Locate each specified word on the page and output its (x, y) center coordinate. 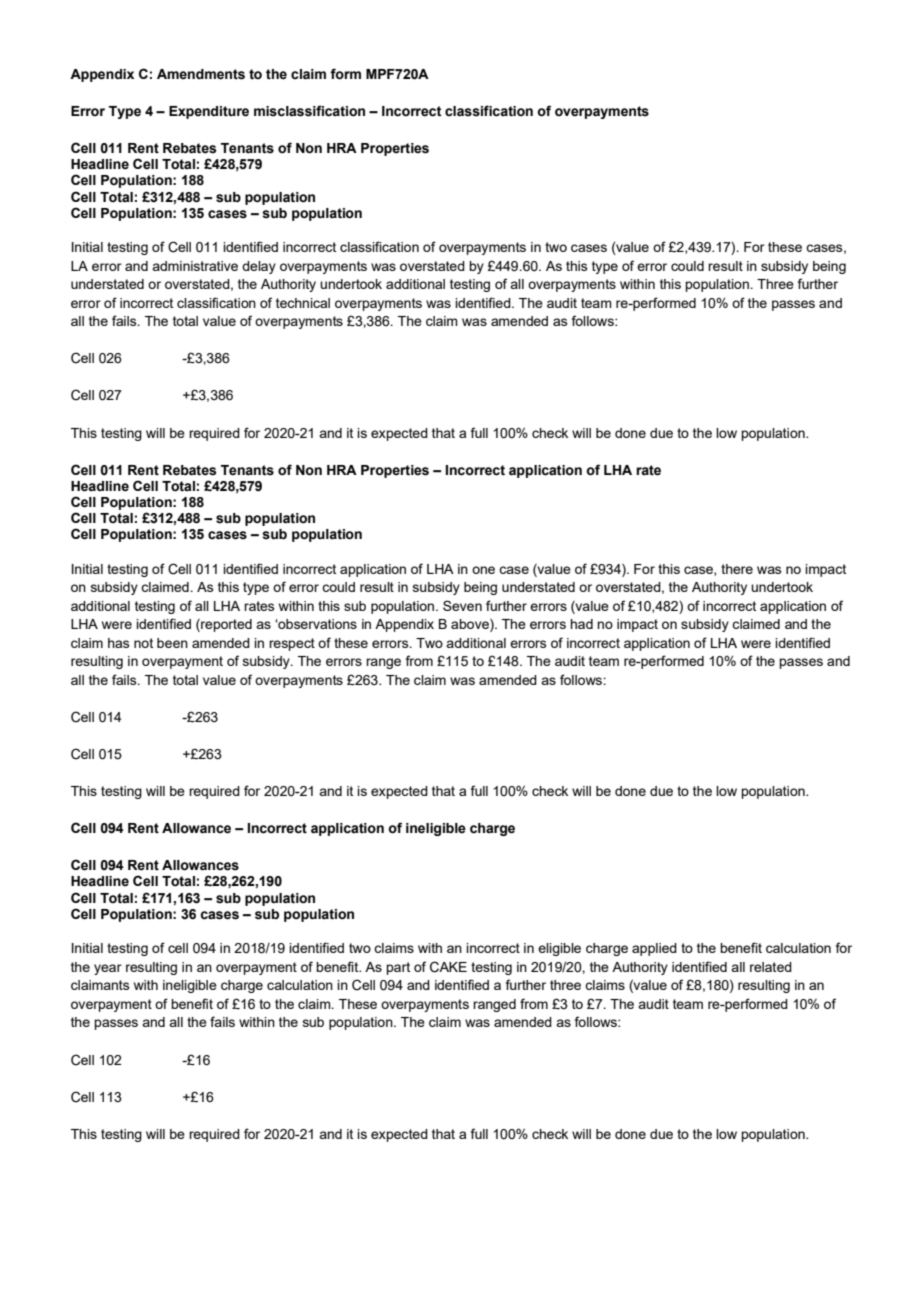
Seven (462, 605)
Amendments (201, 74)
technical (303, 303)
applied (654, 949)
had (581, 624)
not (143, 643)
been (172, 643)
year (108, 969)
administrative (195, 266)
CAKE (448, 967)
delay (259, 267)
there (737, 569)
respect (292, 644)
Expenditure (209, 112)
